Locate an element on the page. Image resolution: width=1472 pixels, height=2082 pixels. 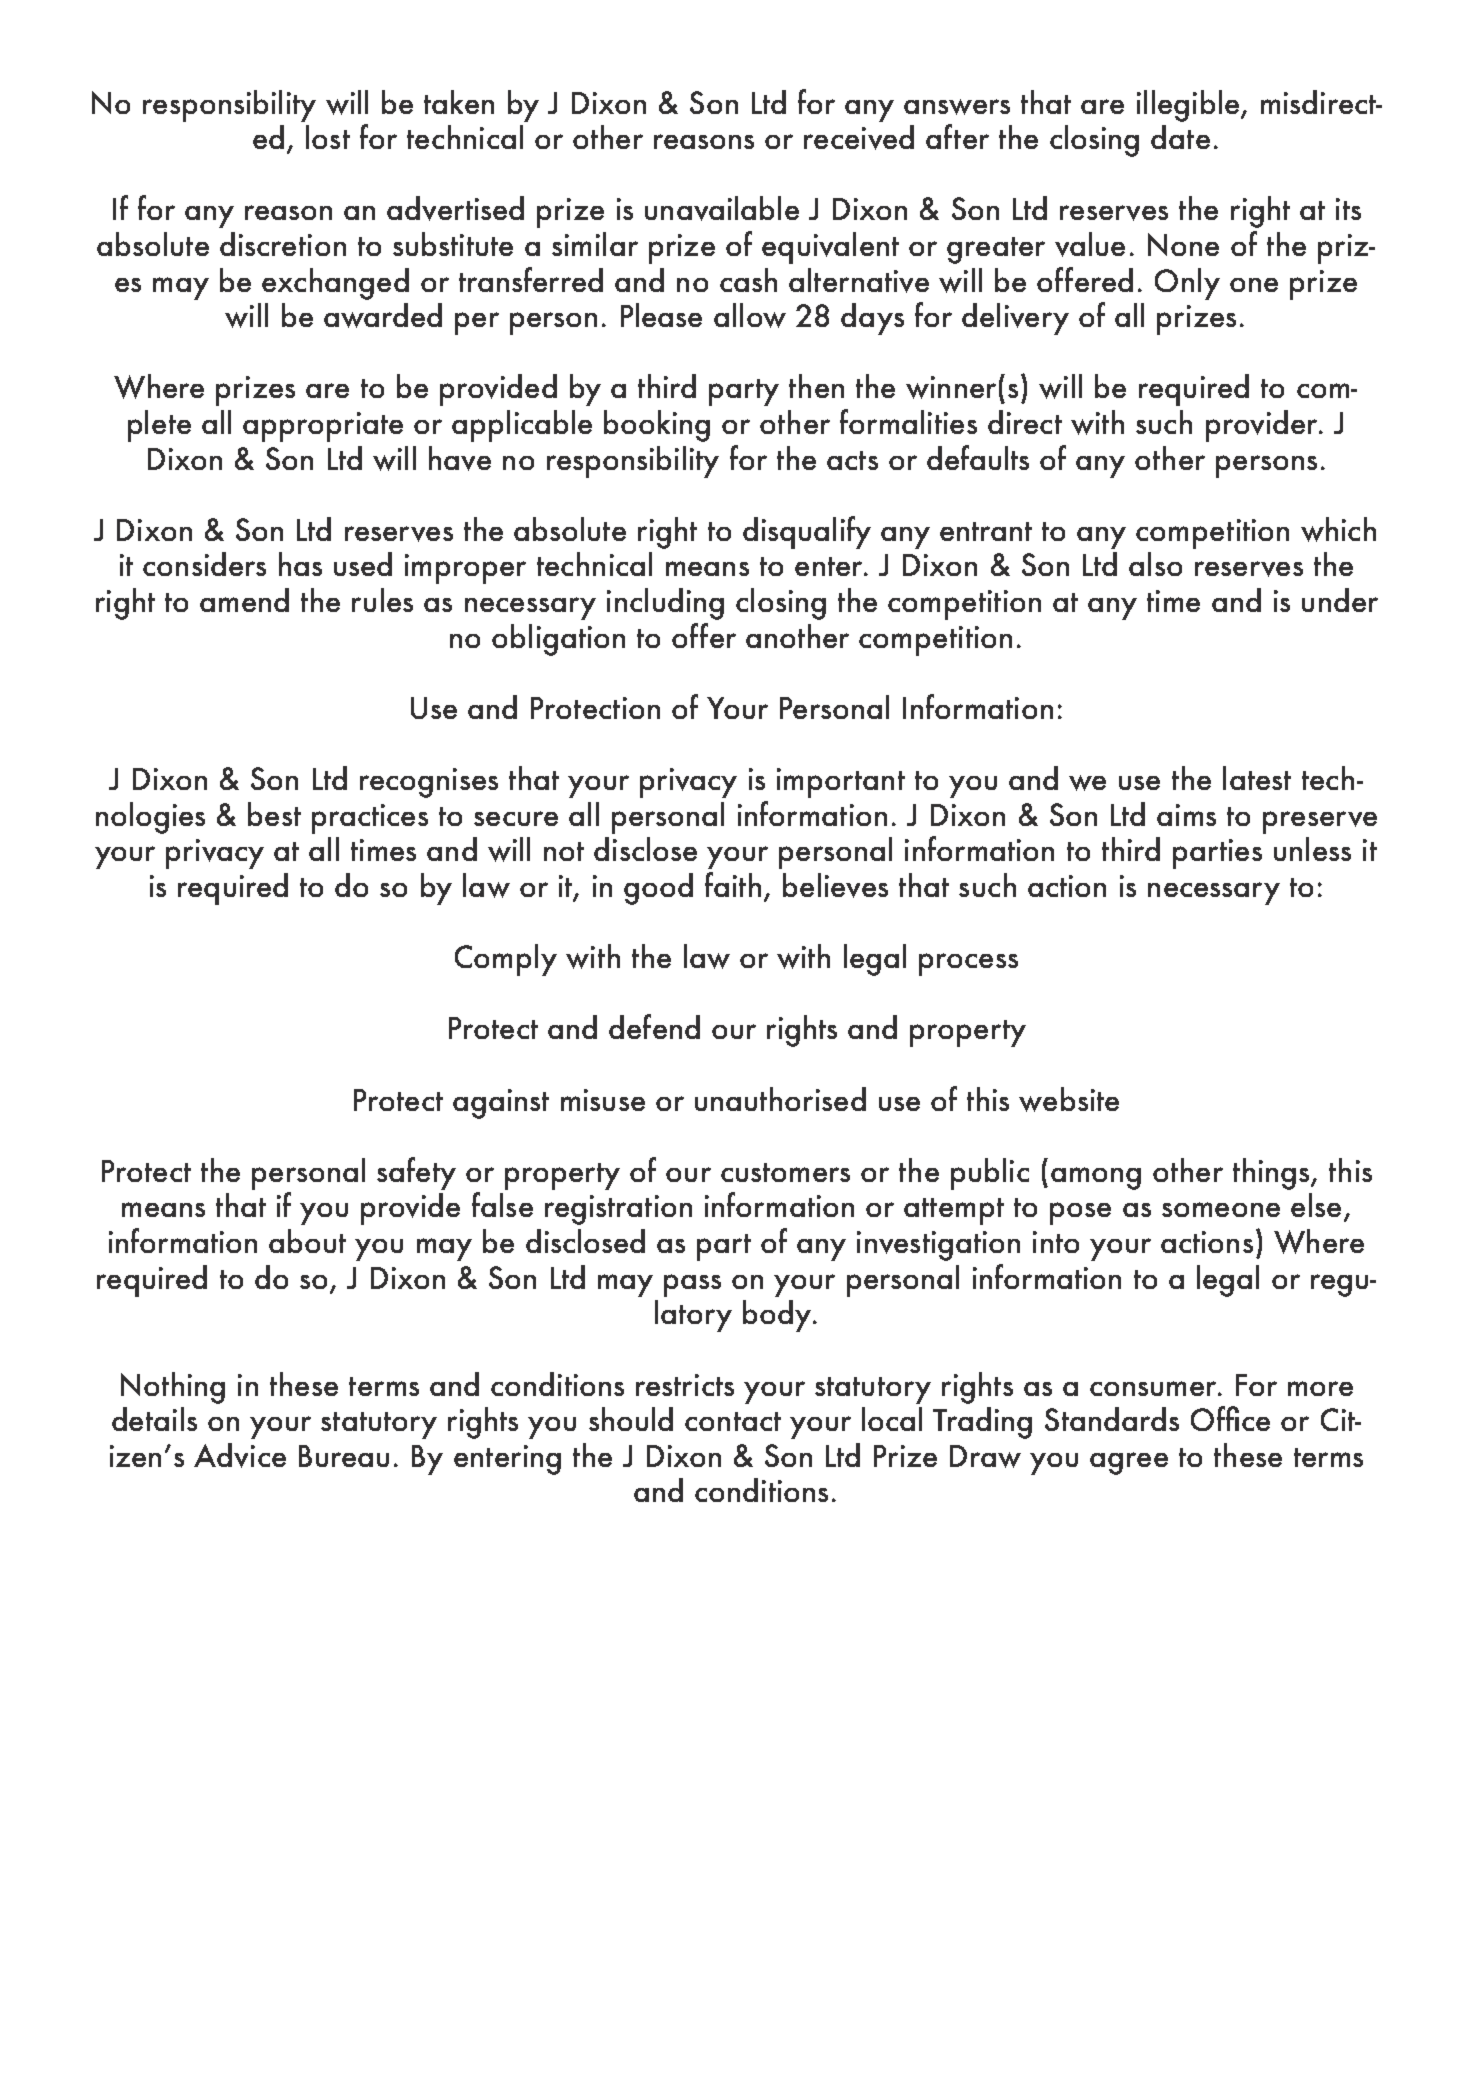
website is located at coordinates (1069, 1099).
